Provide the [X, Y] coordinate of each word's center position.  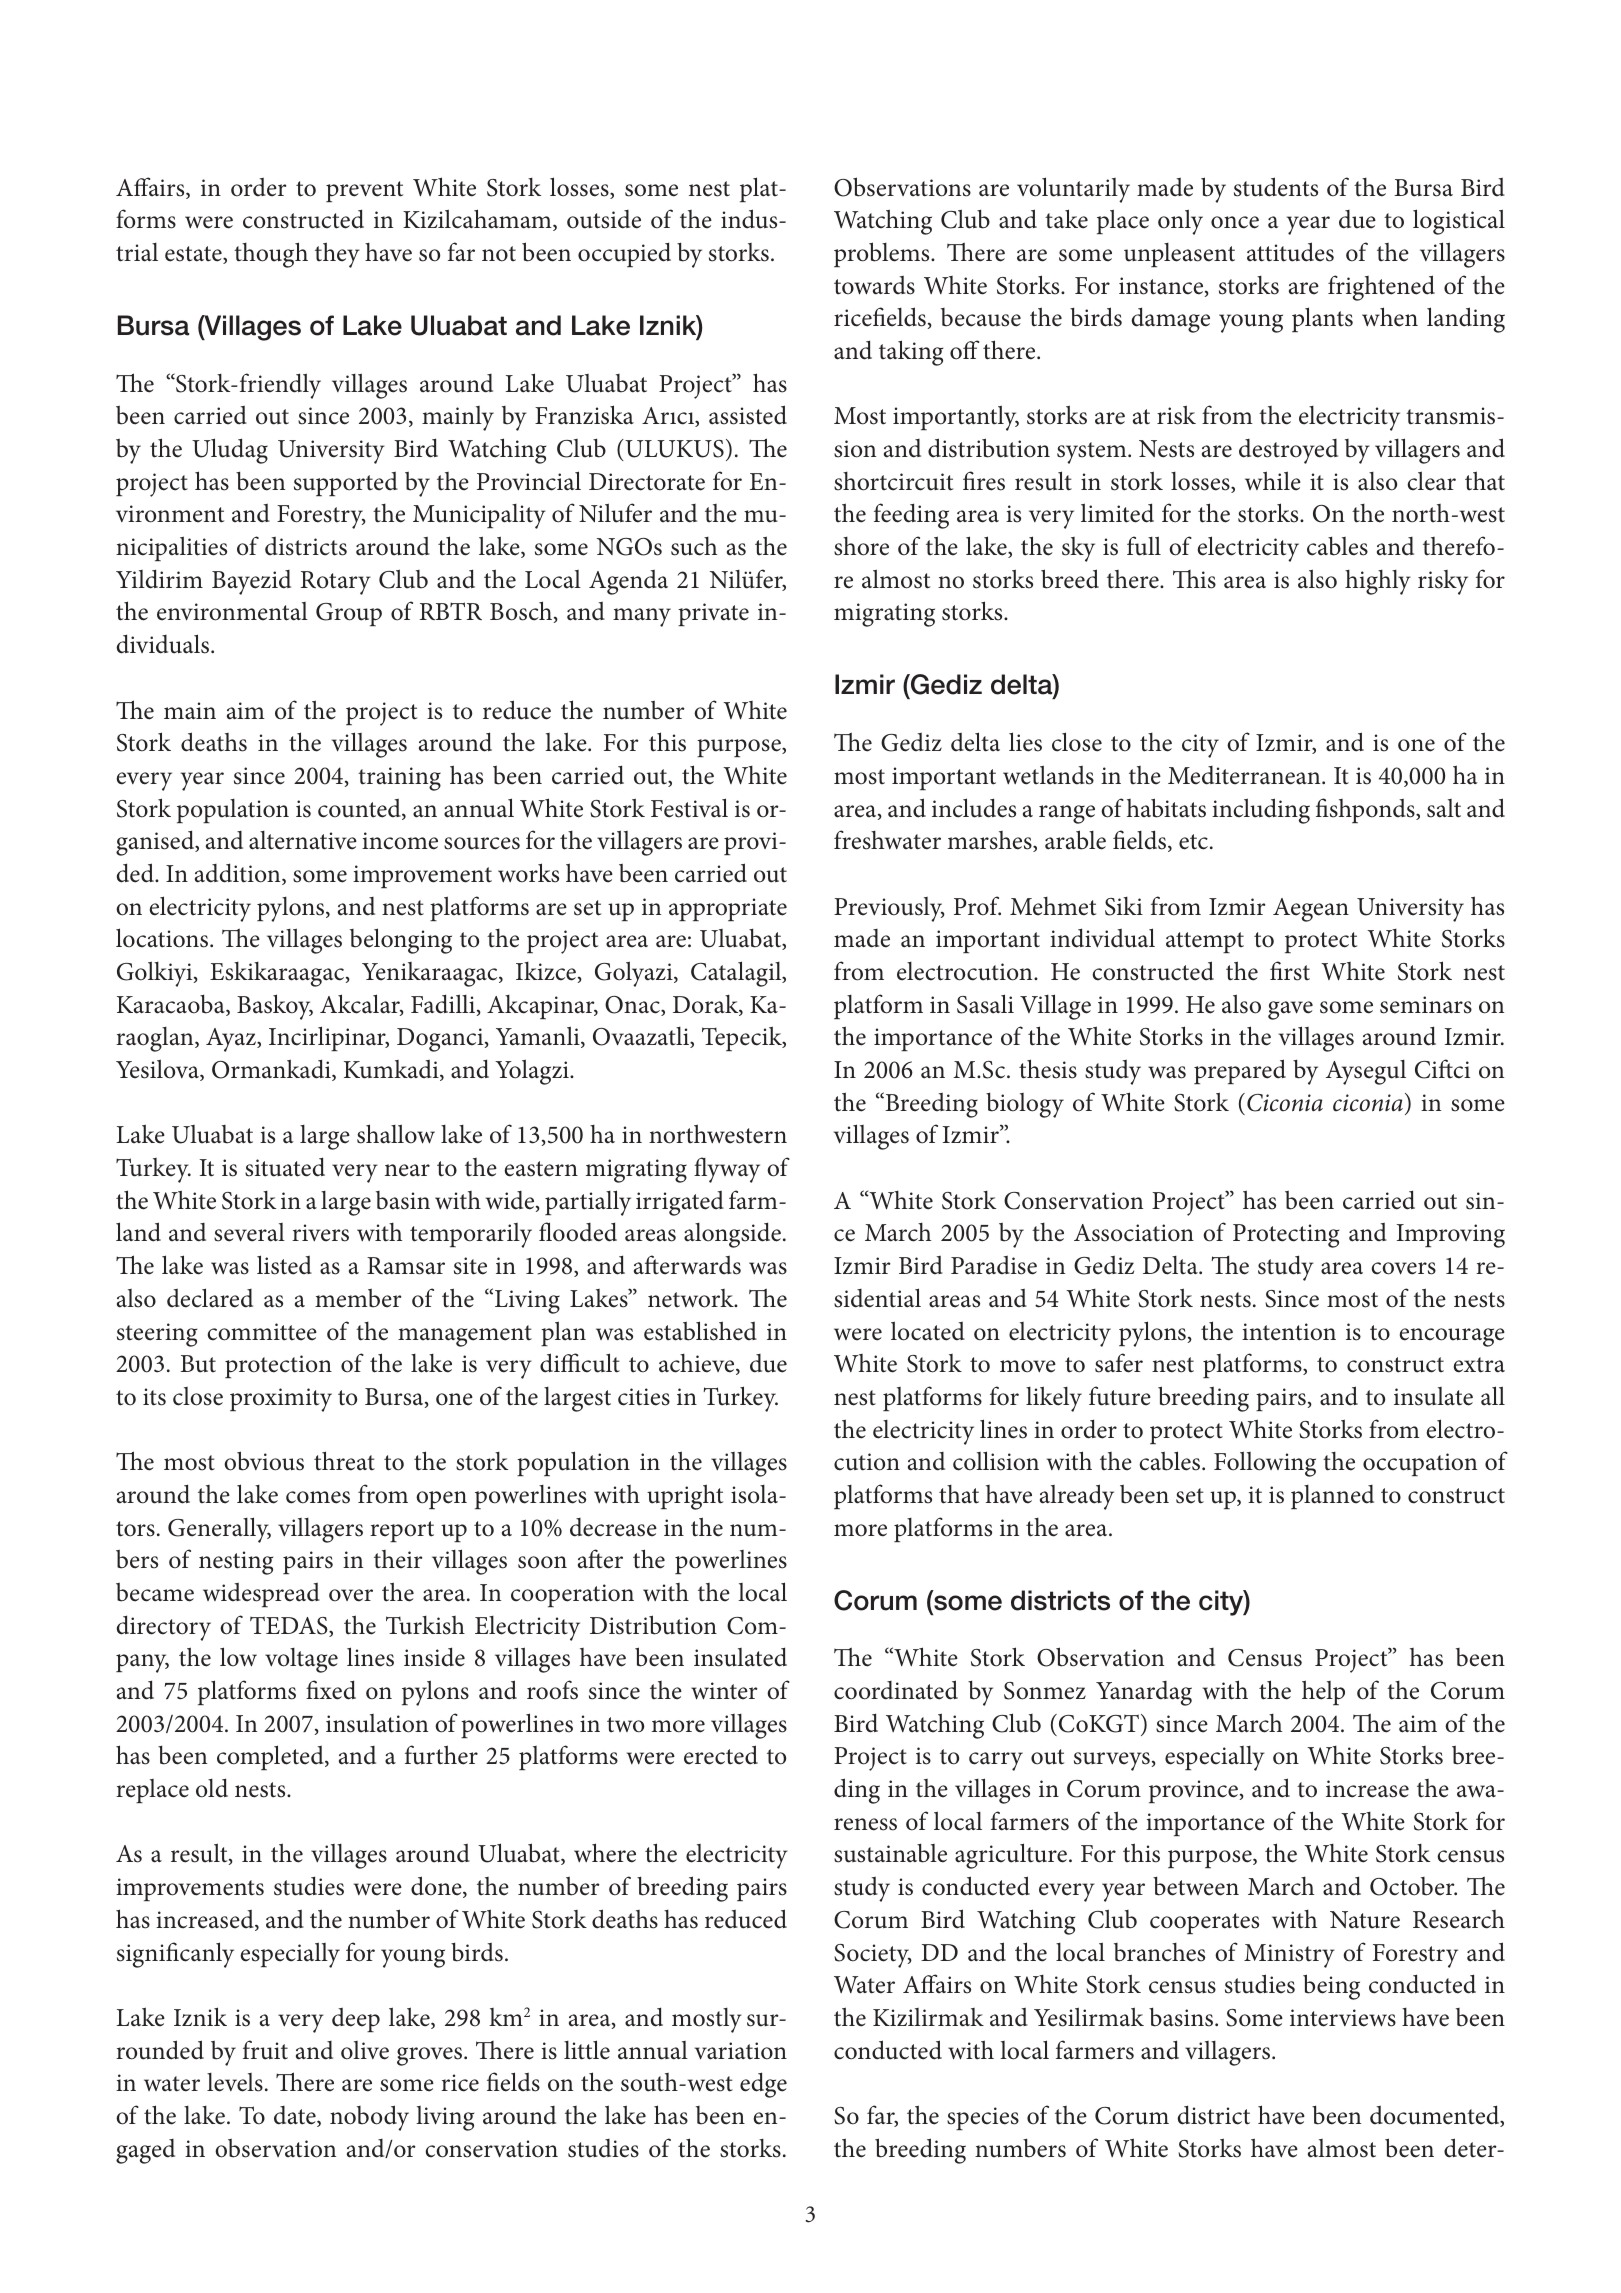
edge [763, 2085]
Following [1265, 1464]
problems [883, 254]
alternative [303, 840]
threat [344, 1461]
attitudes [1290, 252]
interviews [1343, 2018]
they [337, 255]
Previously [889, 909]
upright [685, 1497]
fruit [265, 2050]
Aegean [1311, 910]
